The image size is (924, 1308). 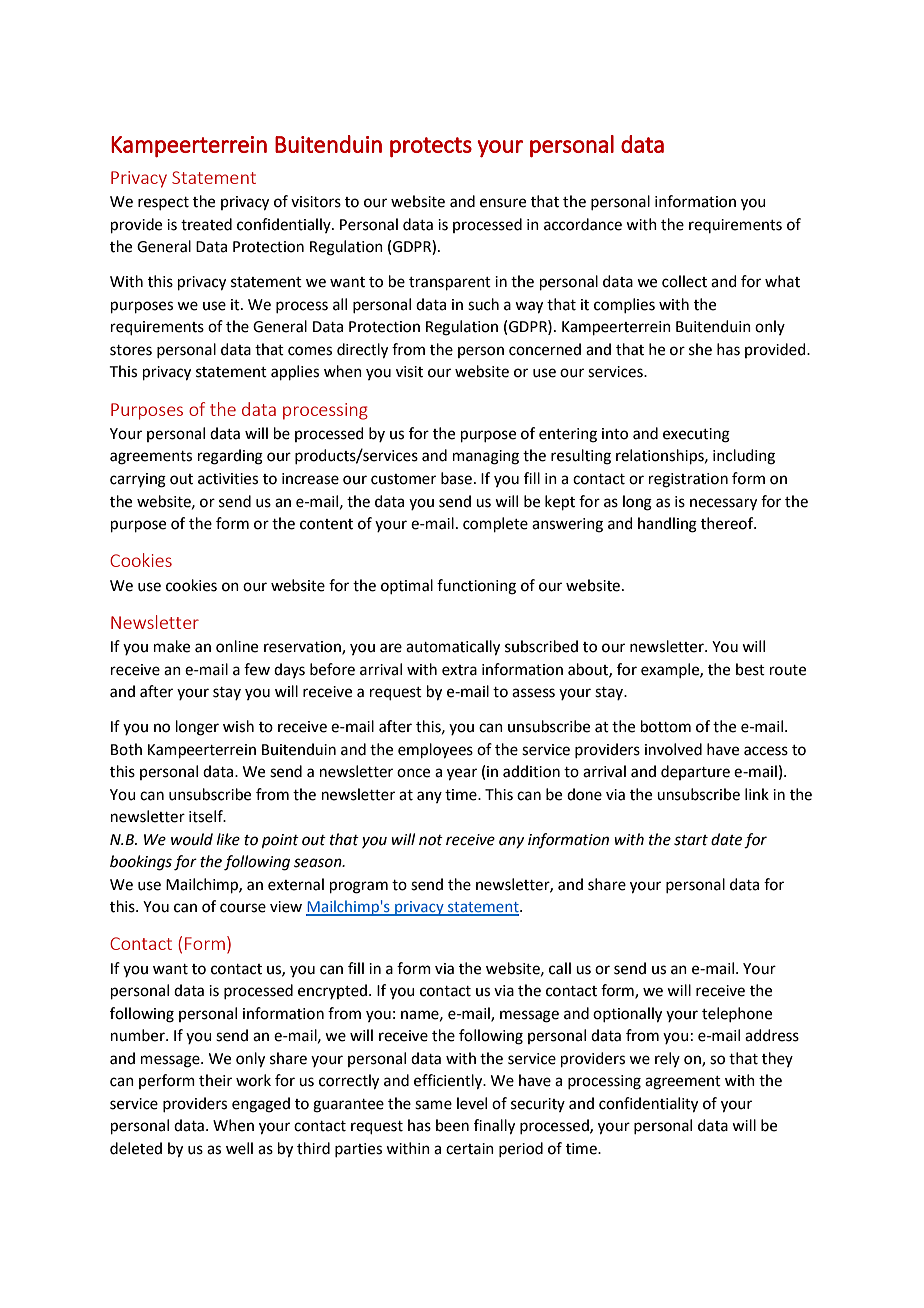 I want to click on necessary, so click(x=723, y=504).
